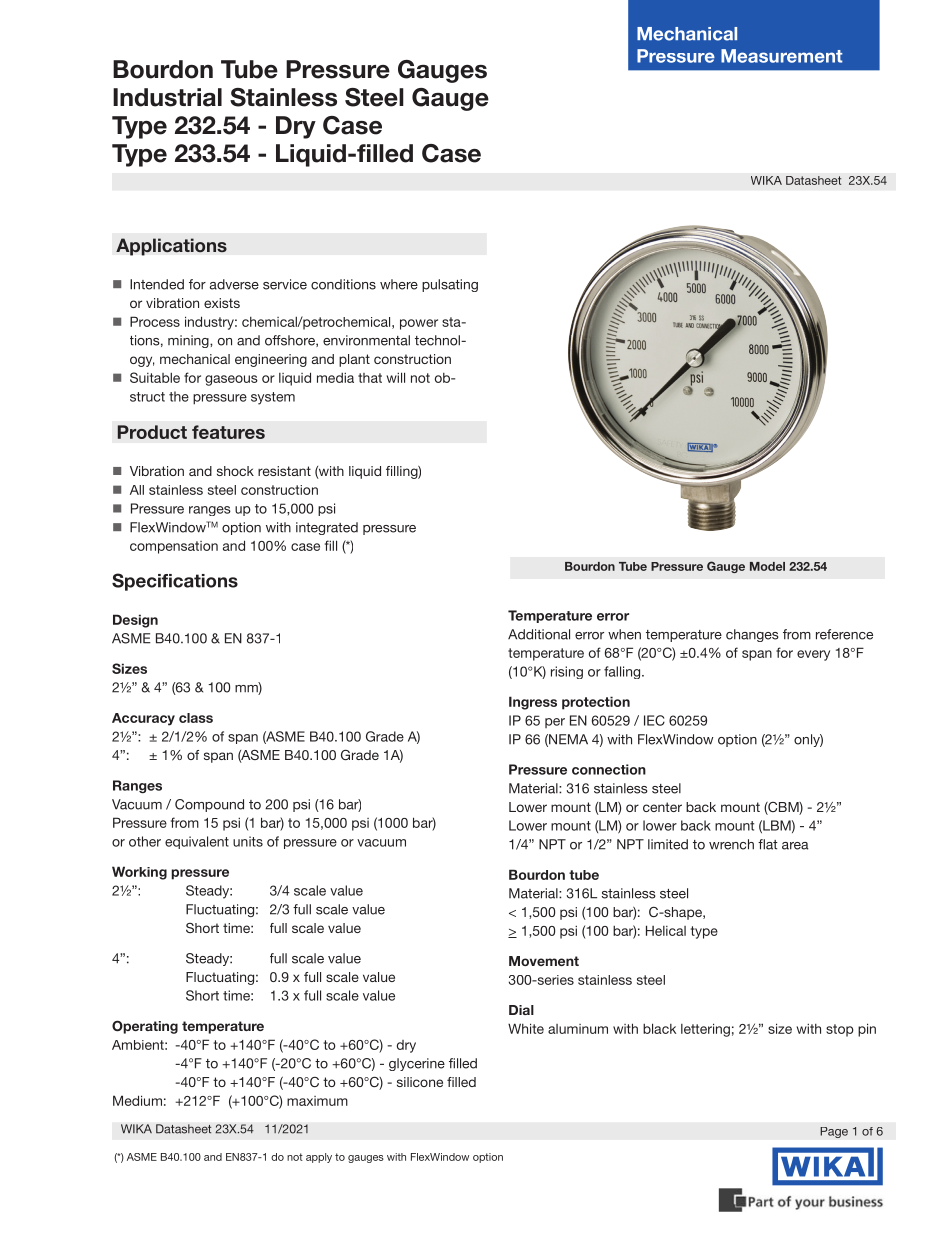 The width and height of the screenshot is (952, 1233). I want to click on Measurement, so click(782, 56).
